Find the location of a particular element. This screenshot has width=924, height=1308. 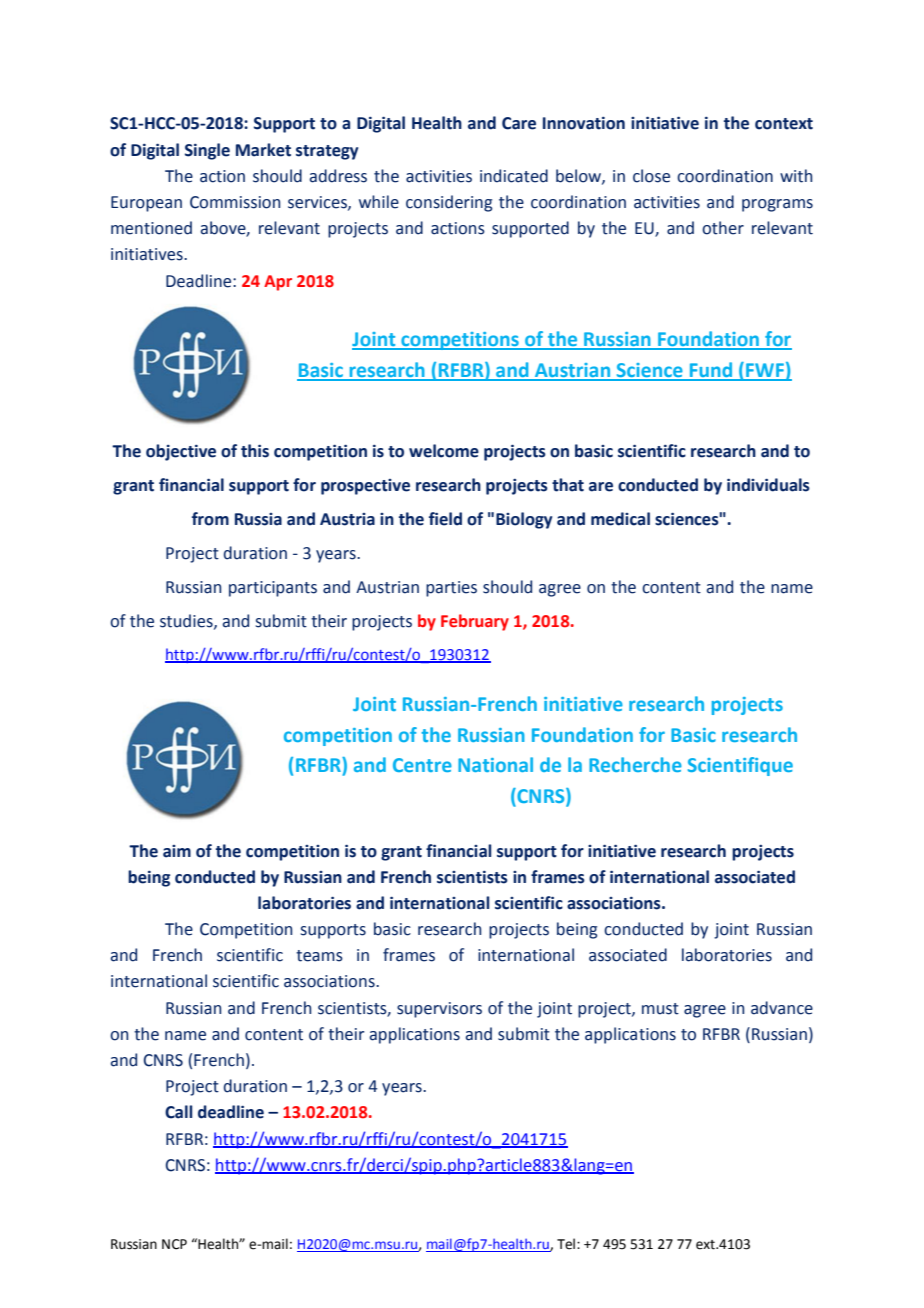

close is located at coordinates (651, 176).
